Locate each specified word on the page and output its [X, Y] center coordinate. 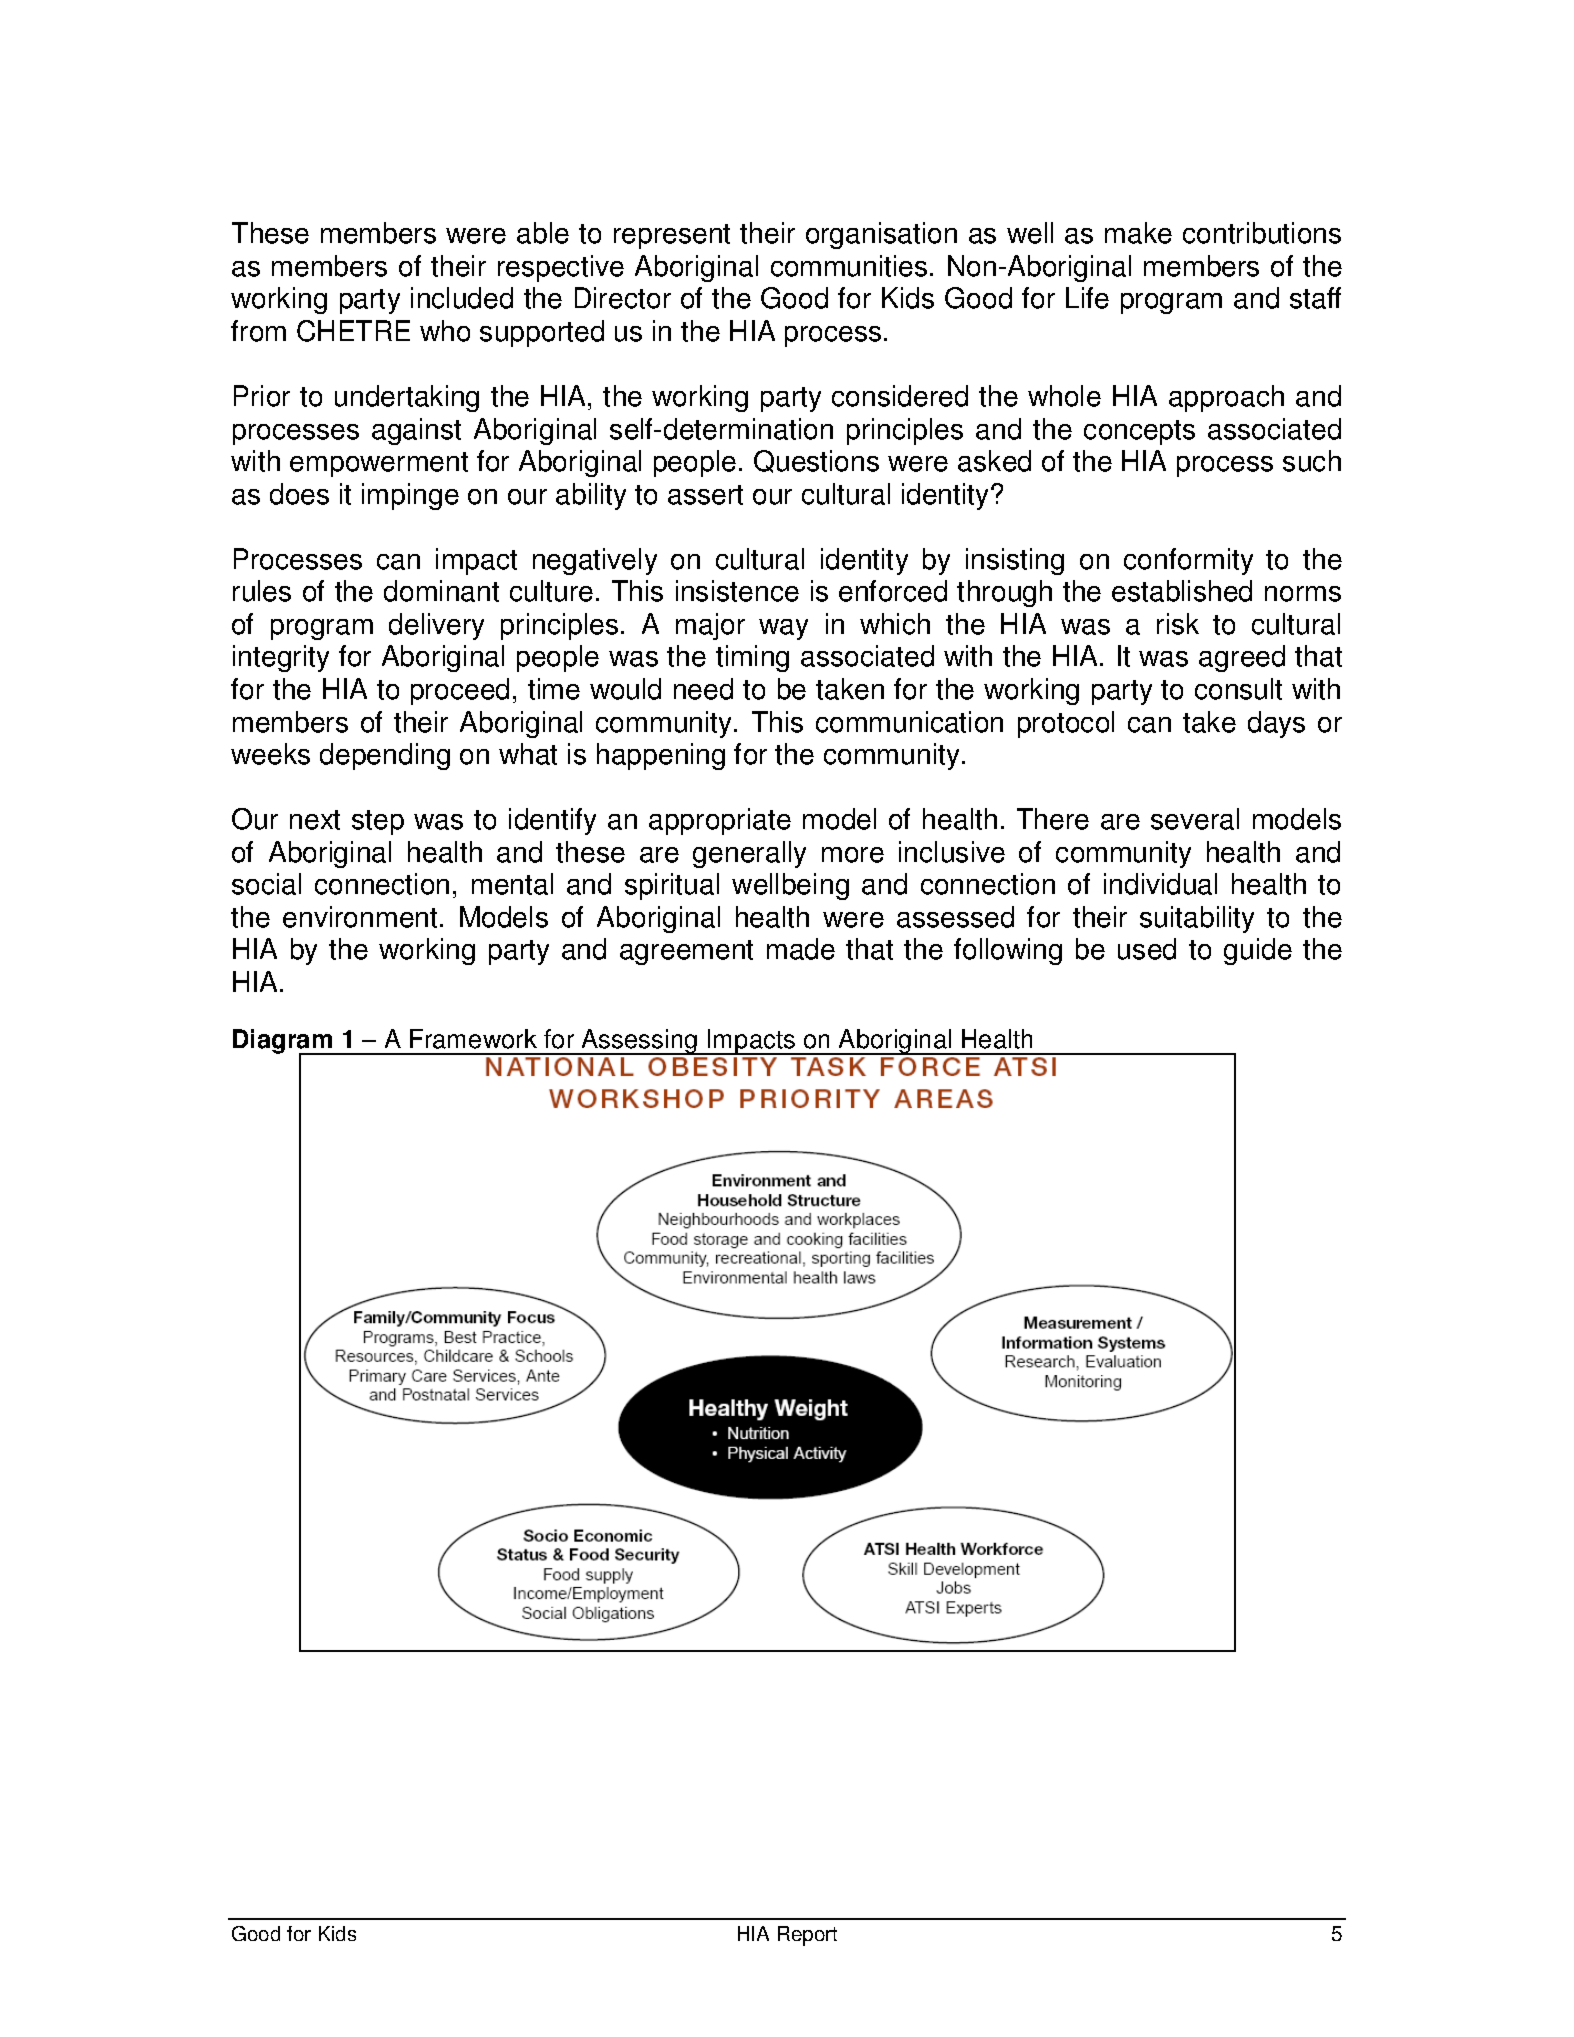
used [1147, 949]
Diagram [284, 1042]
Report [807, 1936]
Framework [473, 1039]
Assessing [640, 1042]
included [462, 298]
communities [849, 266]
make [1138, 233]
